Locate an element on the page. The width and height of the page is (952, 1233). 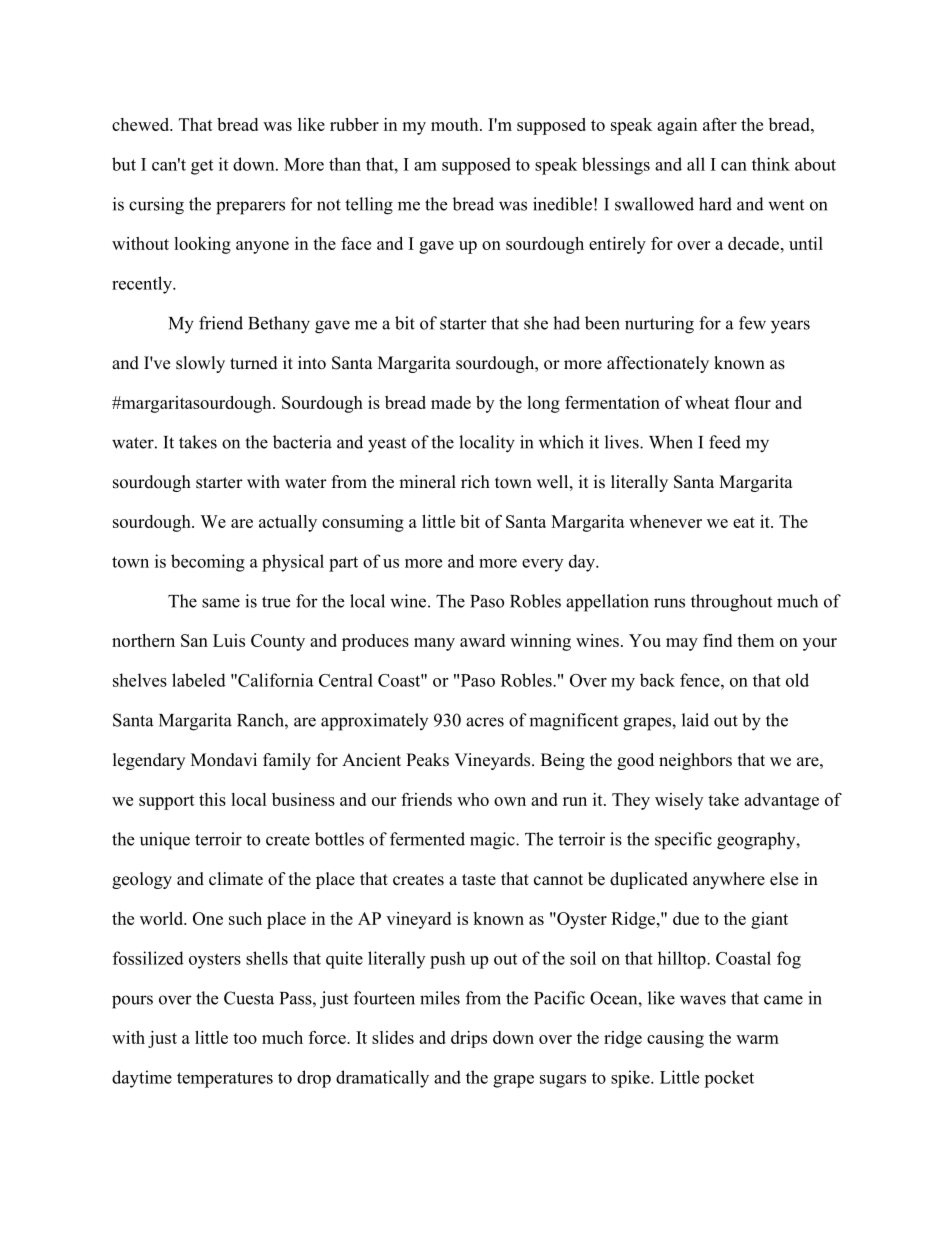
slowly is located at coordinates (200, 364).
